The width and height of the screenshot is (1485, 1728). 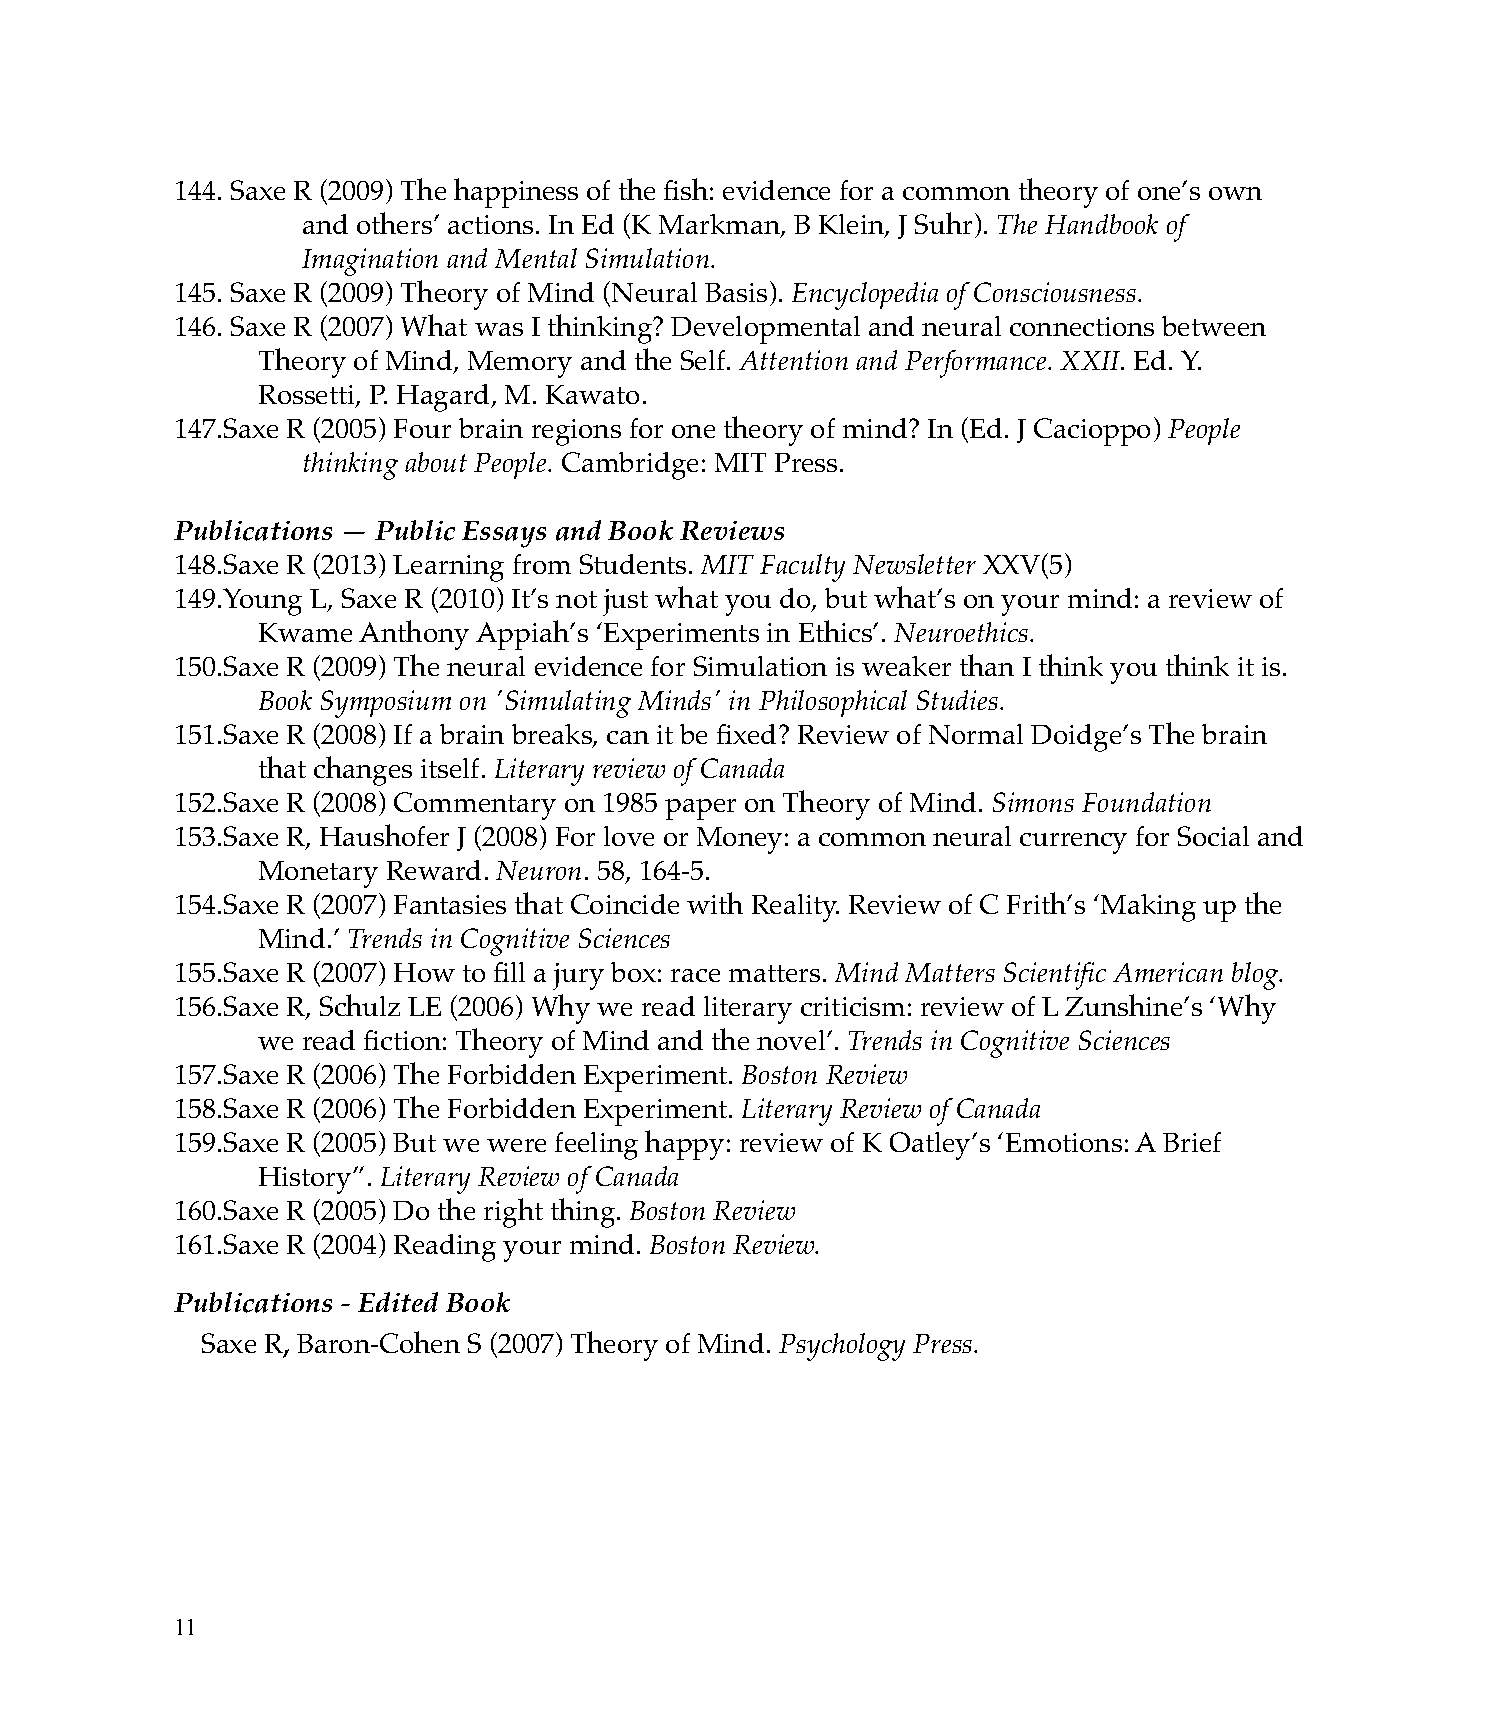 I want to click on Edited, so click(x=398, y=1302).
